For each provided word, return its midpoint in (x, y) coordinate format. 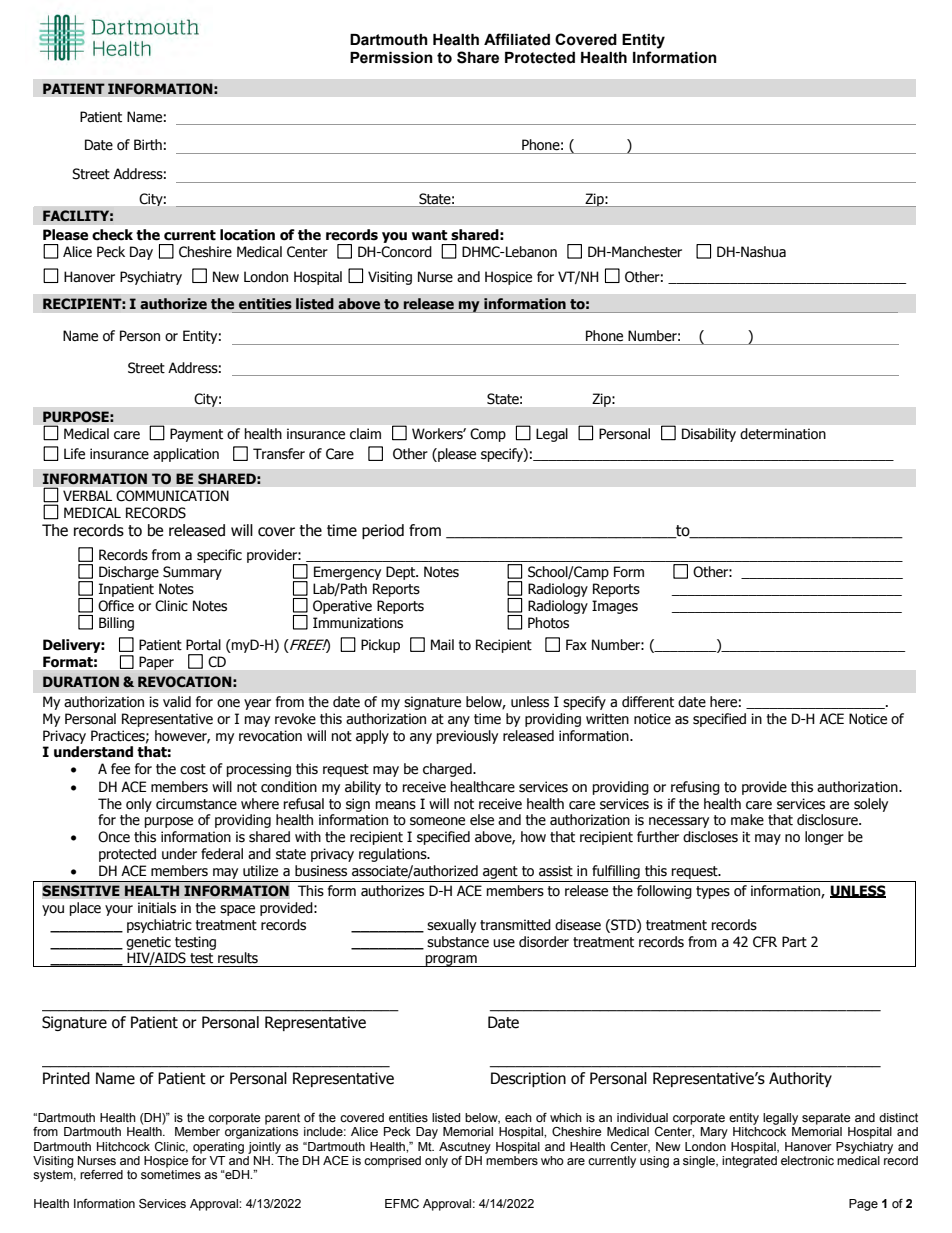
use (504, 943)
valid (177, 701)
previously (467, 737)
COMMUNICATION (172, 496)
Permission (391, 58)
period (383, 531)
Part (794, 941)
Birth (148, 145)
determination (783, 434)
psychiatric (159, 926)
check (112, 235)
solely (871, 805)
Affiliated (517, 39)
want (430, 235)
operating (218, 1148)
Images (615, 607)
